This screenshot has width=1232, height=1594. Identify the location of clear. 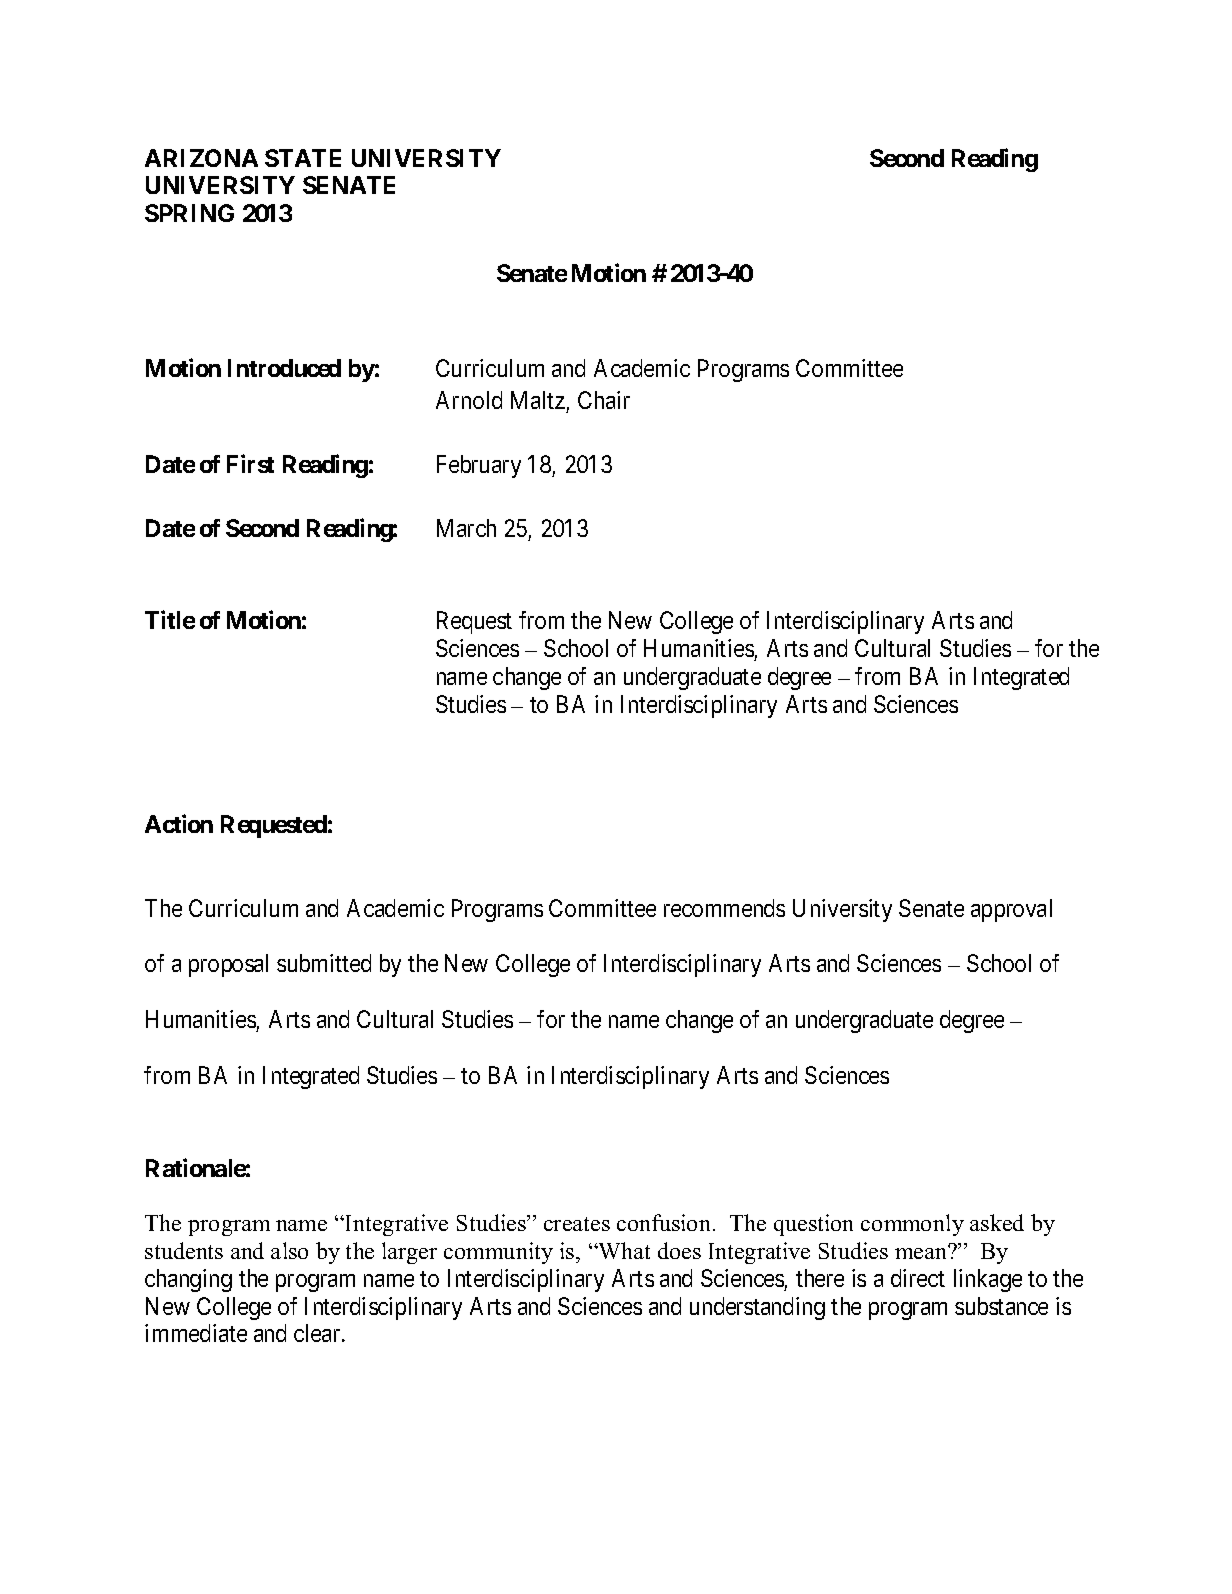
(318, 1333).
